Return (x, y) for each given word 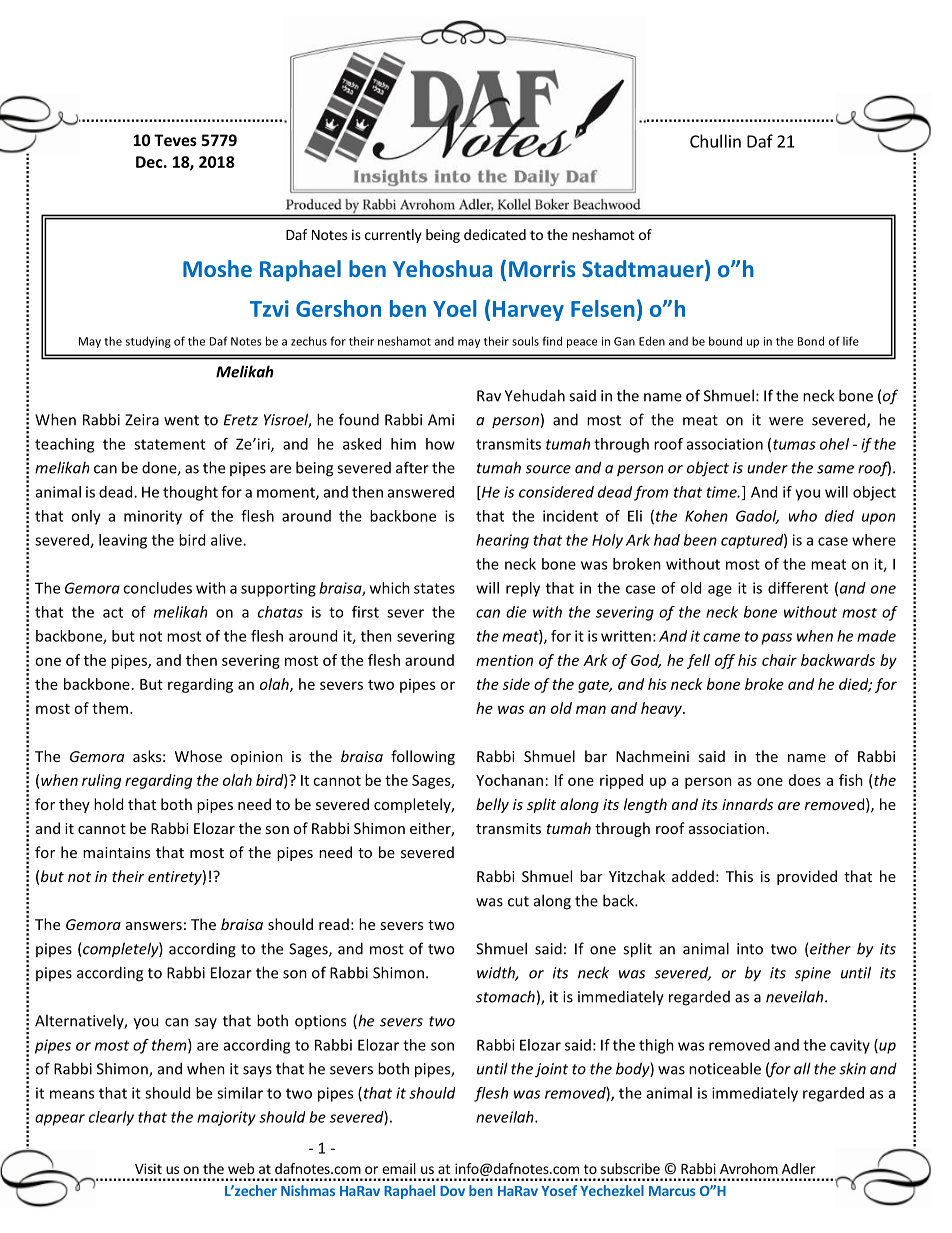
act (113, 612)
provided (807, 877)
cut (518, 901)
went (181, 420)
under (767, 467)
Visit (148, 1168)
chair (779, 660)
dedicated (495, 234)
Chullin (715, 141)
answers (154, 926)
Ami (441, 420)
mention (504, 660)
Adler (799, 1168)
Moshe (217, 268)
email (399, 1168)
